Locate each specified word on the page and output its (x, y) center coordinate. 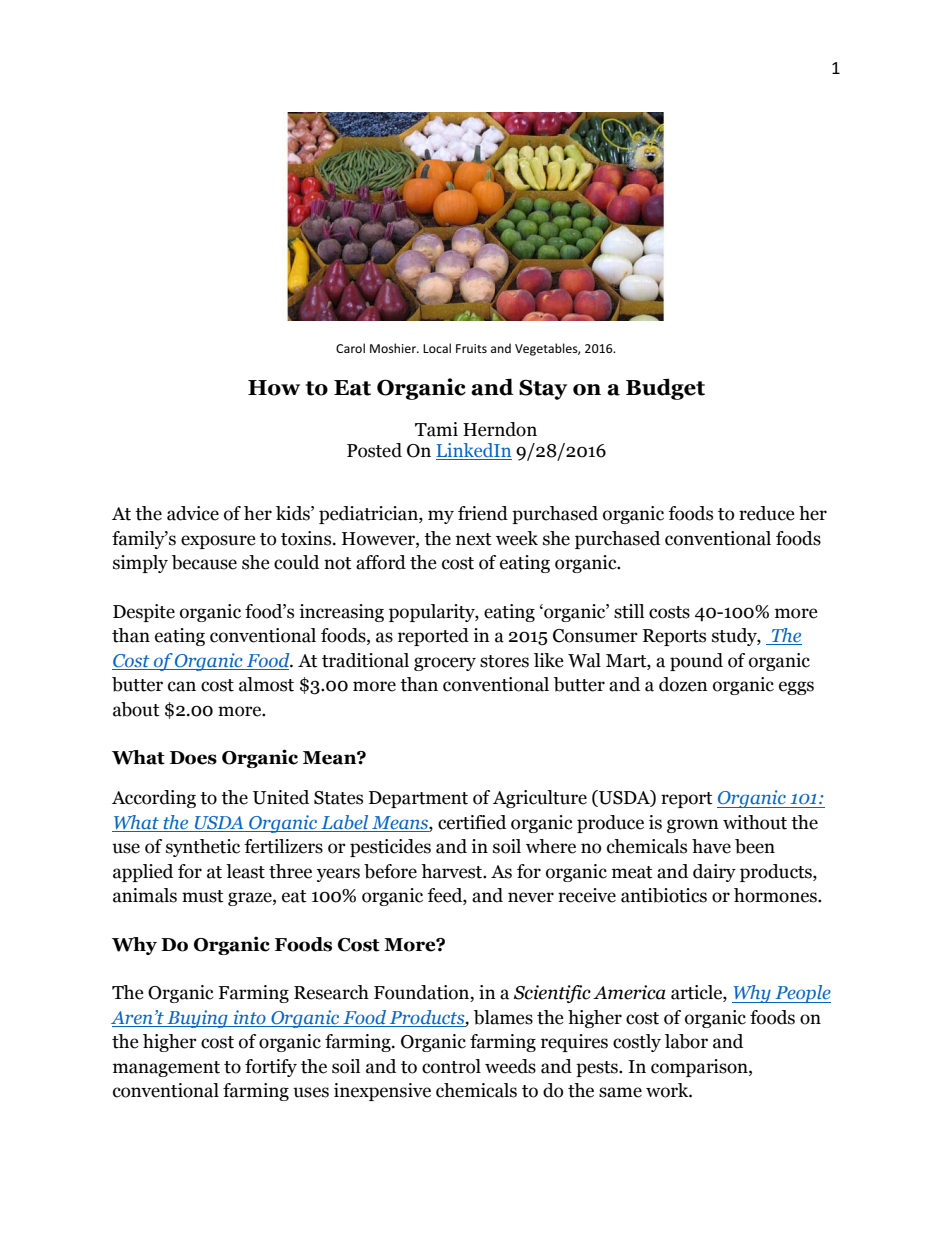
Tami (436, 429)
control (451, 1066)
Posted (374, 450)
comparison (700, 1068)
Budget (665, 389)
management (166, 1069)
